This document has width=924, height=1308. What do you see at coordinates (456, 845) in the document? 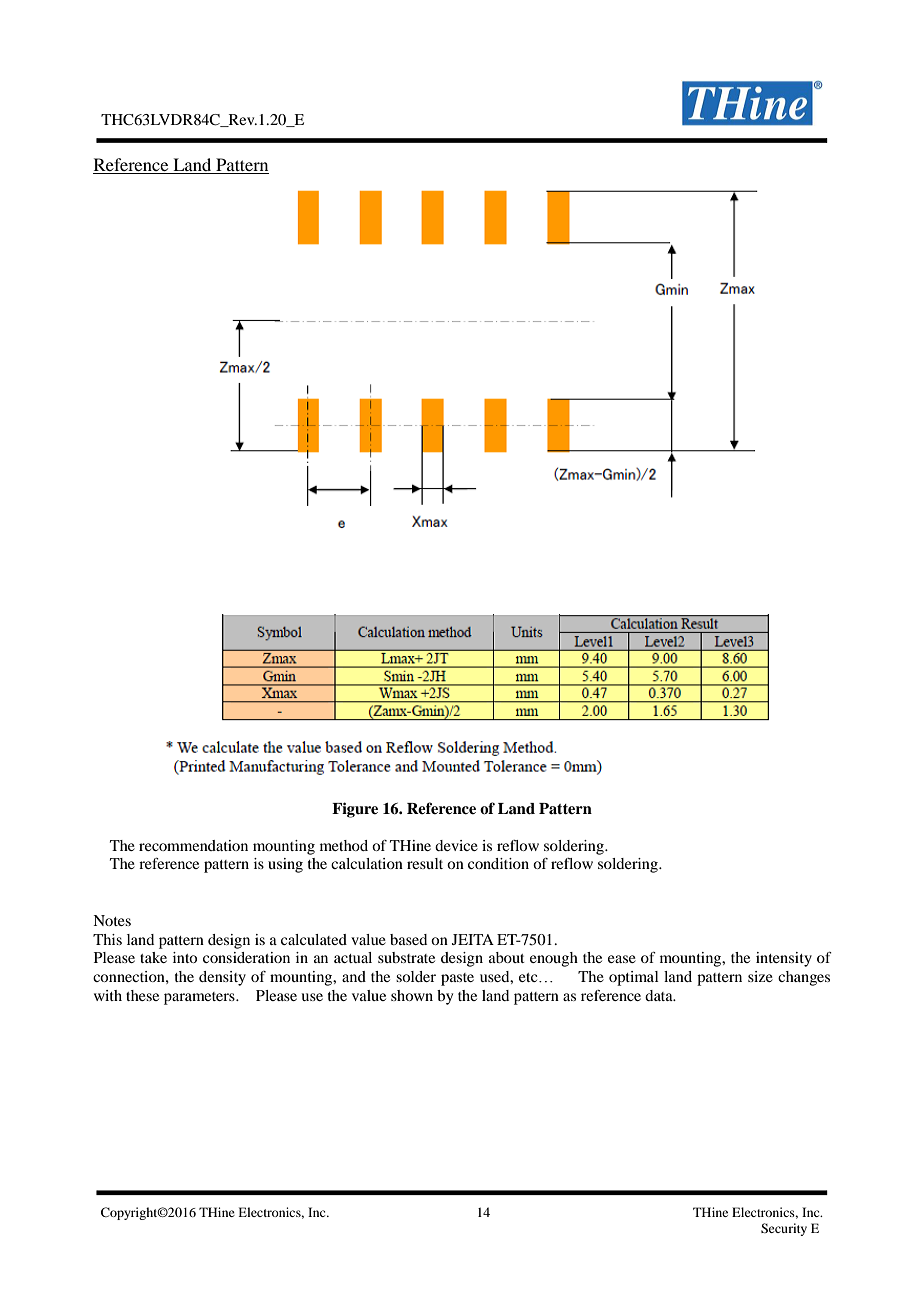
I see `device` at bounding box center [456, 845].
